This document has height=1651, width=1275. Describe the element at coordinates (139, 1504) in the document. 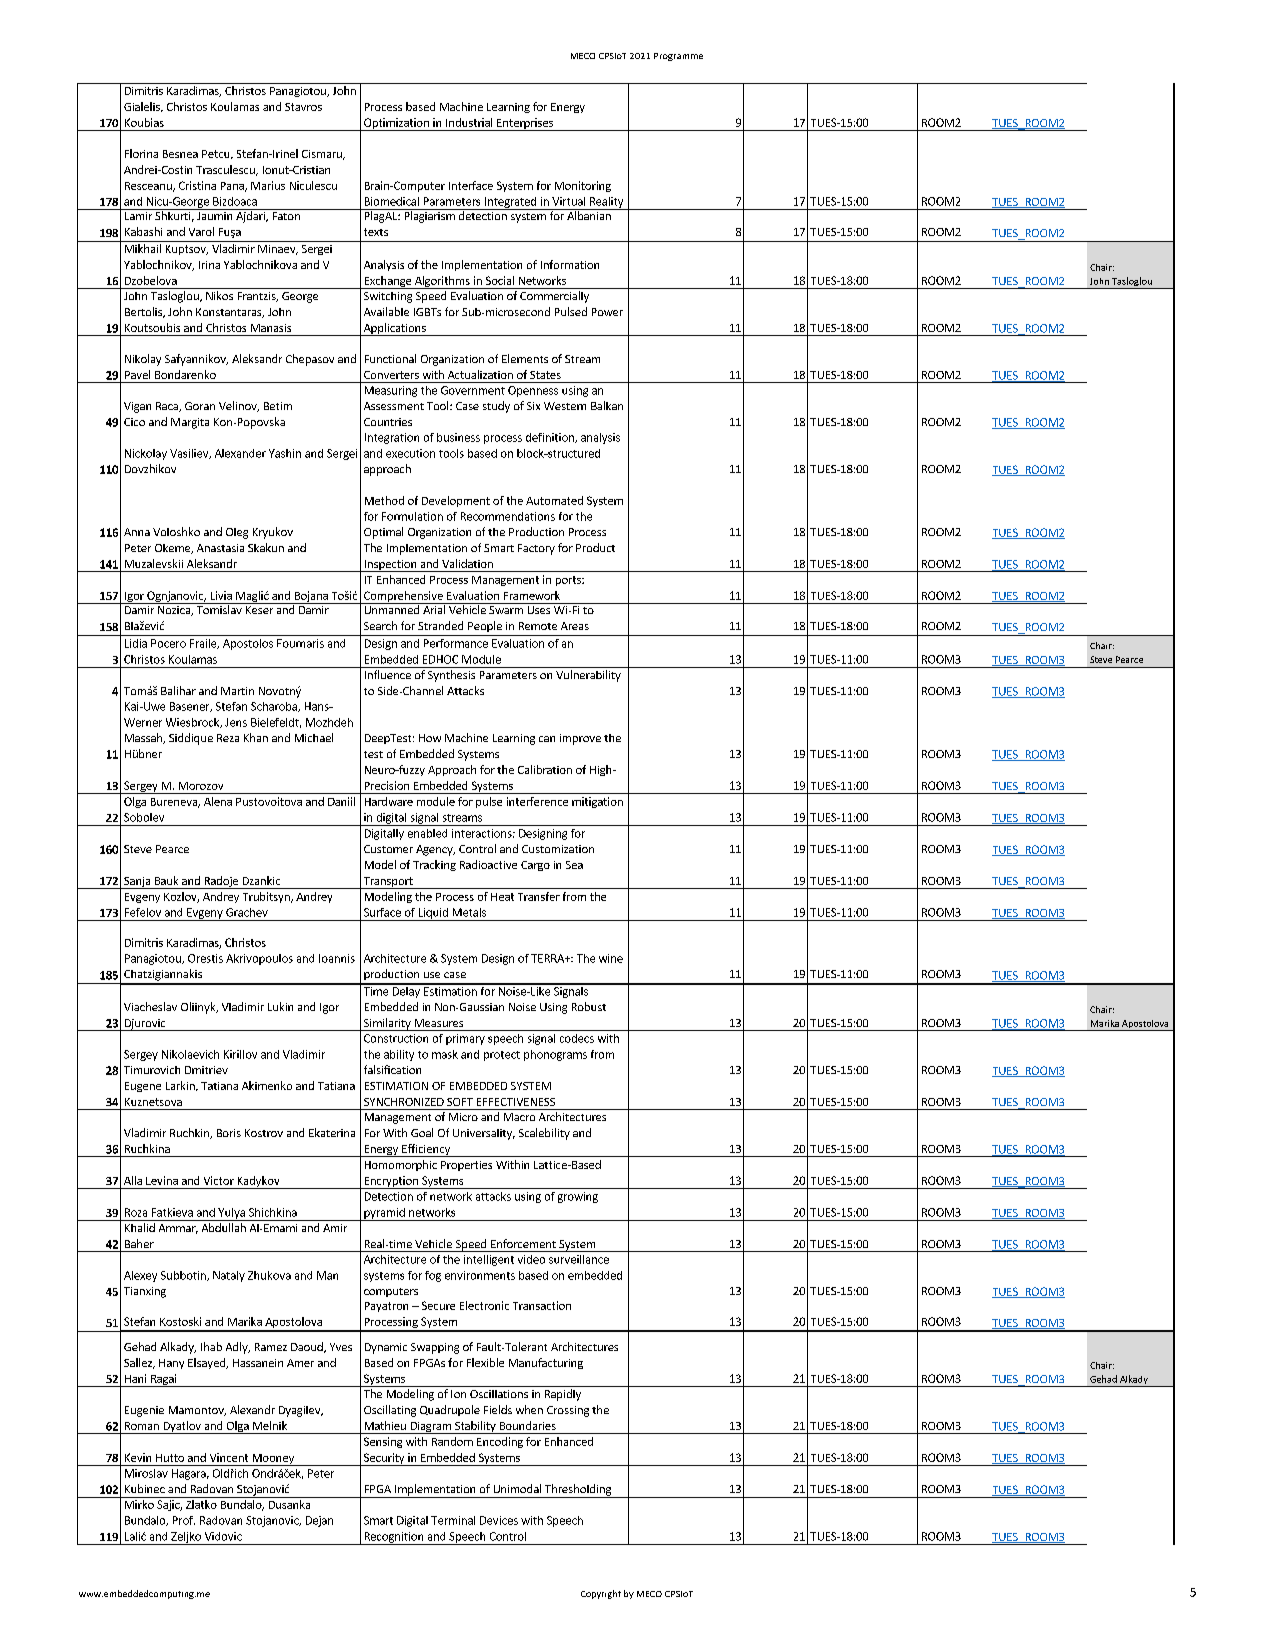

I see `Mirko` at that location.
